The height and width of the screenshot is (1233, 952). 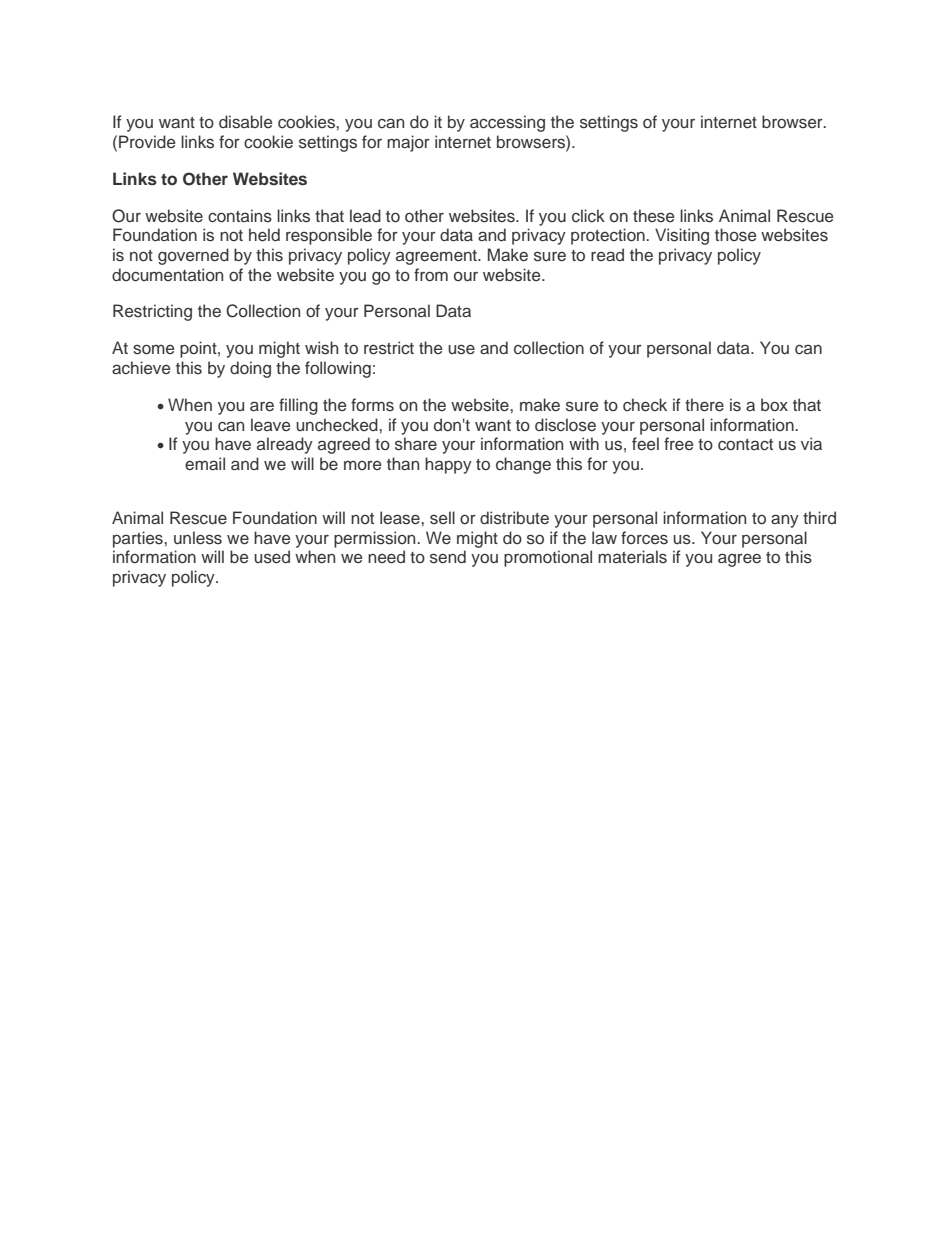 What do you see at coordinates (205, 463) in the screenshot?
I see `email` at bounding box center [205, 463].
